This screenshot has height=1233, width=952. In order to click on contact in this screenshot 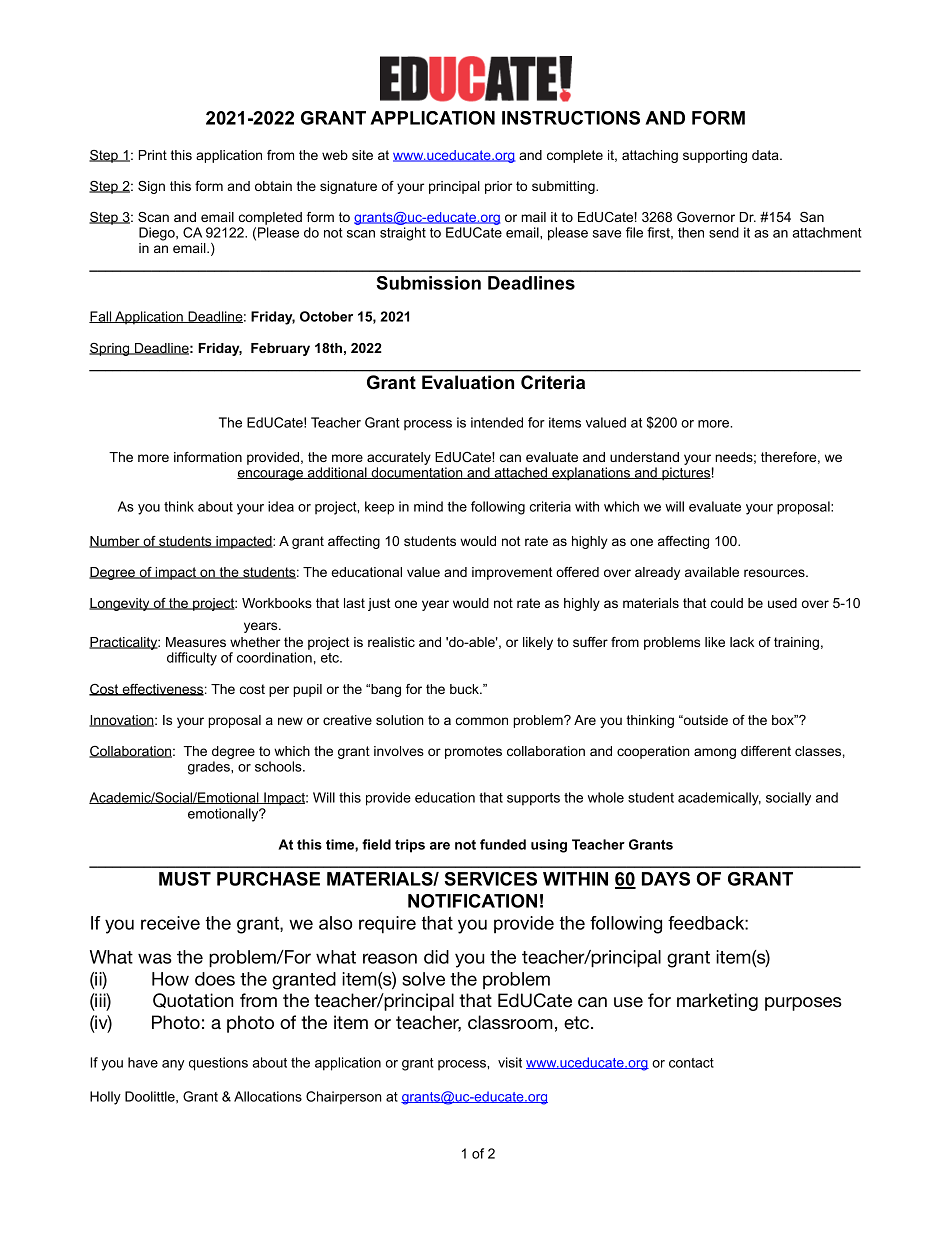, I will do `click(691, 1063)`.
